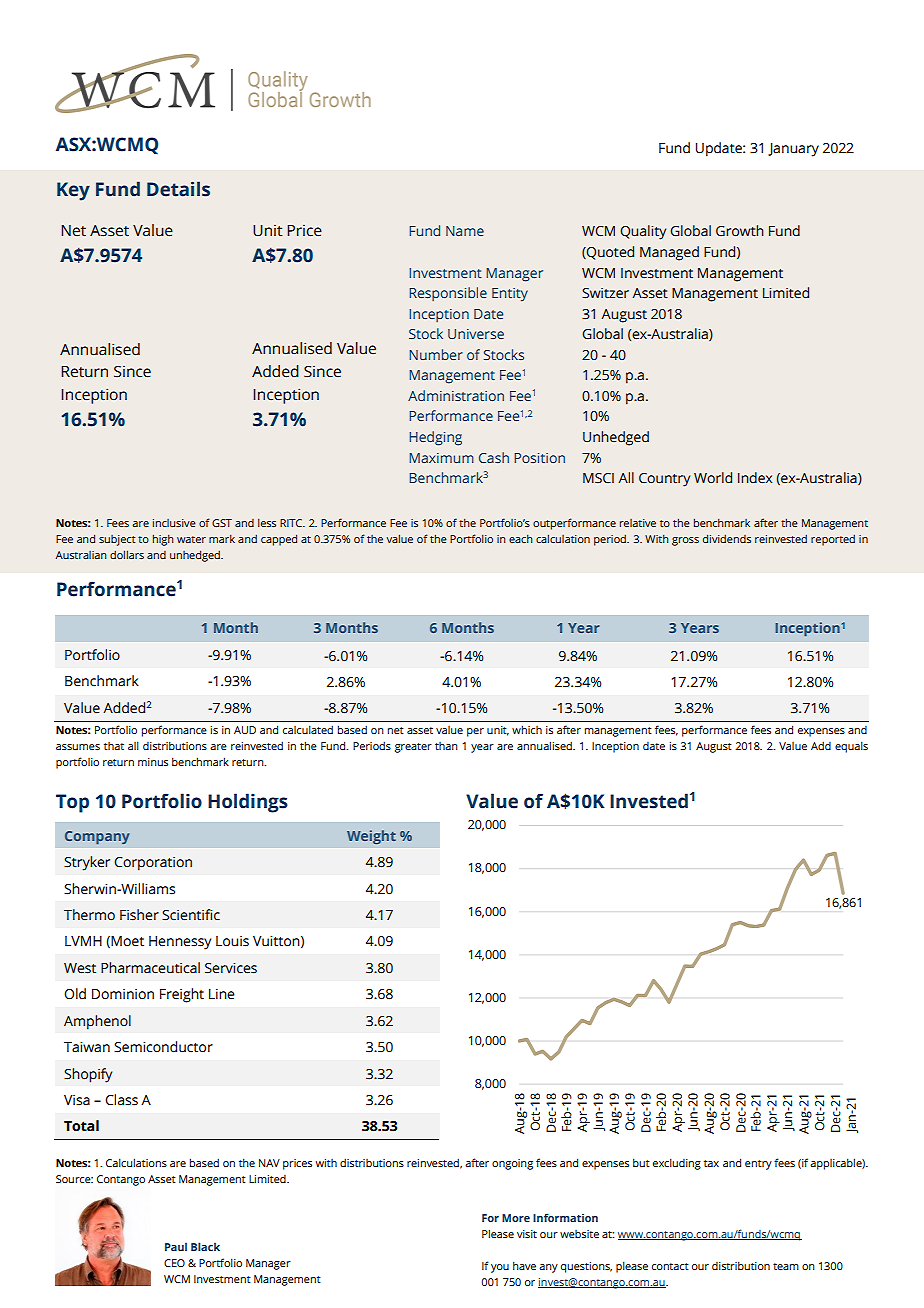 The image size is (924, 1308). What do you see at coordinates (727, 538) in the page?
I see `dividends` at bounding box center [727, 538].
